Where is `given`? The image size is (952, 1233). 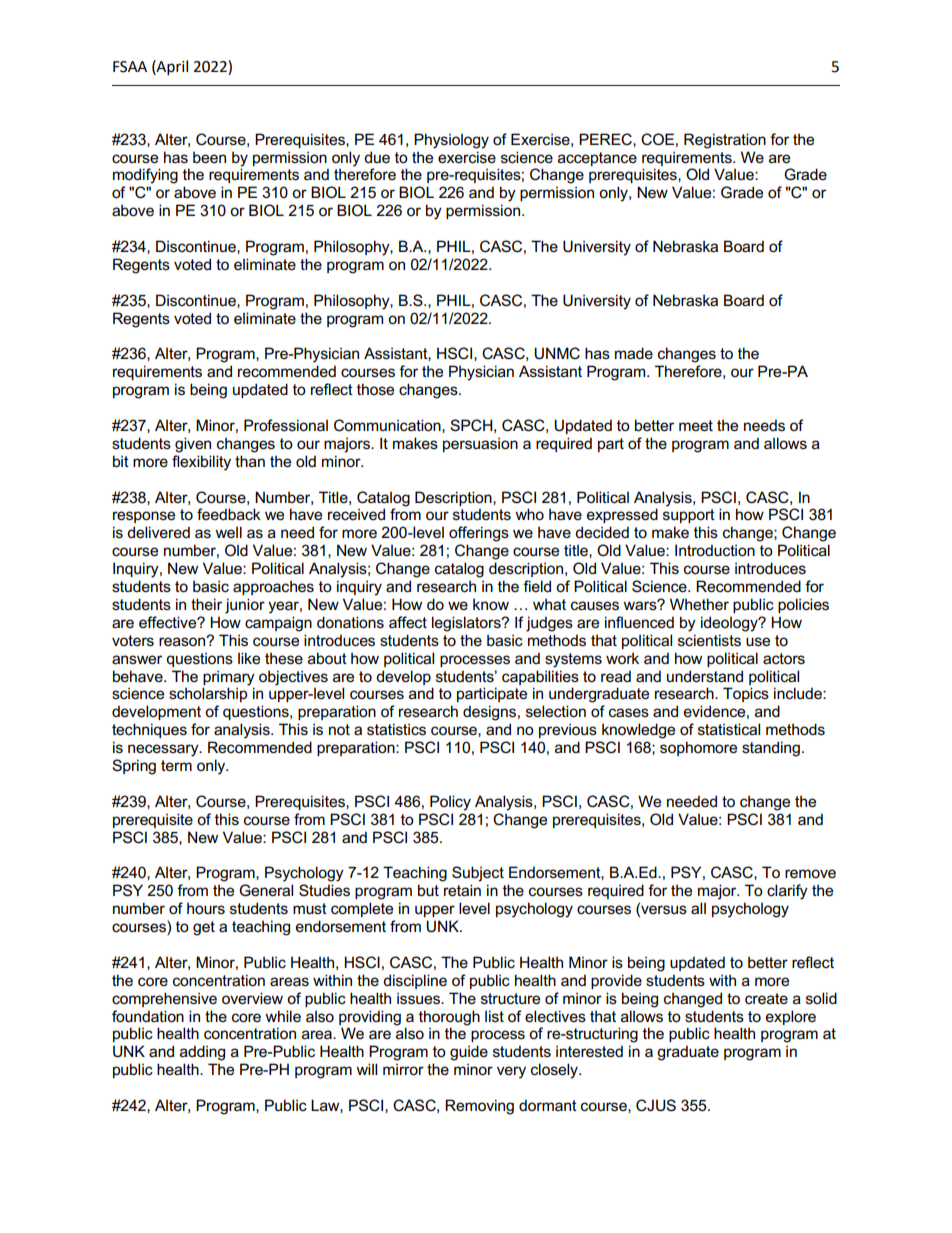
given is located at coordinates (193, 445).
